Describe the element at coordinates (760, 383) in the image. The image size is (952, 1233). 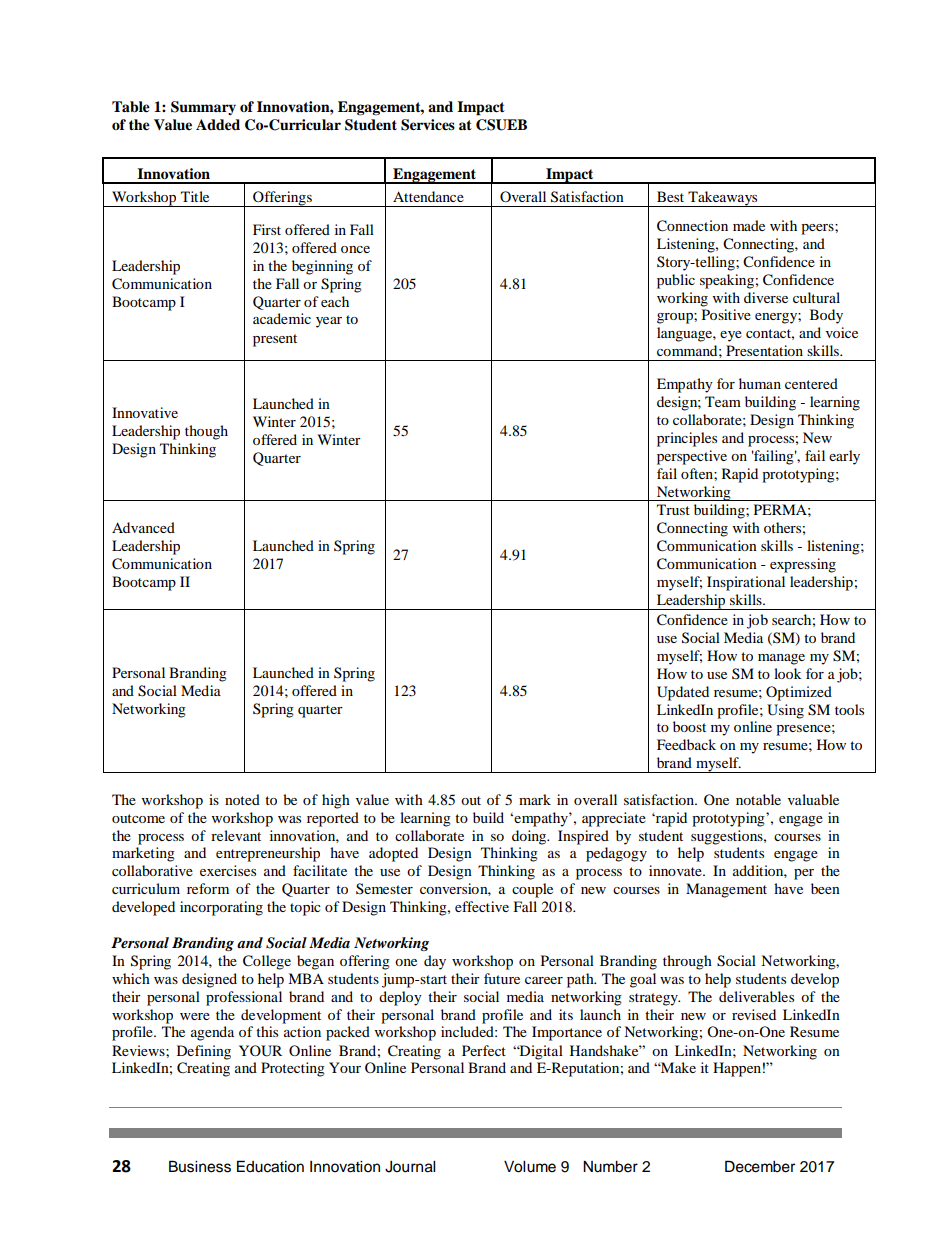
I see `human` at that location.
